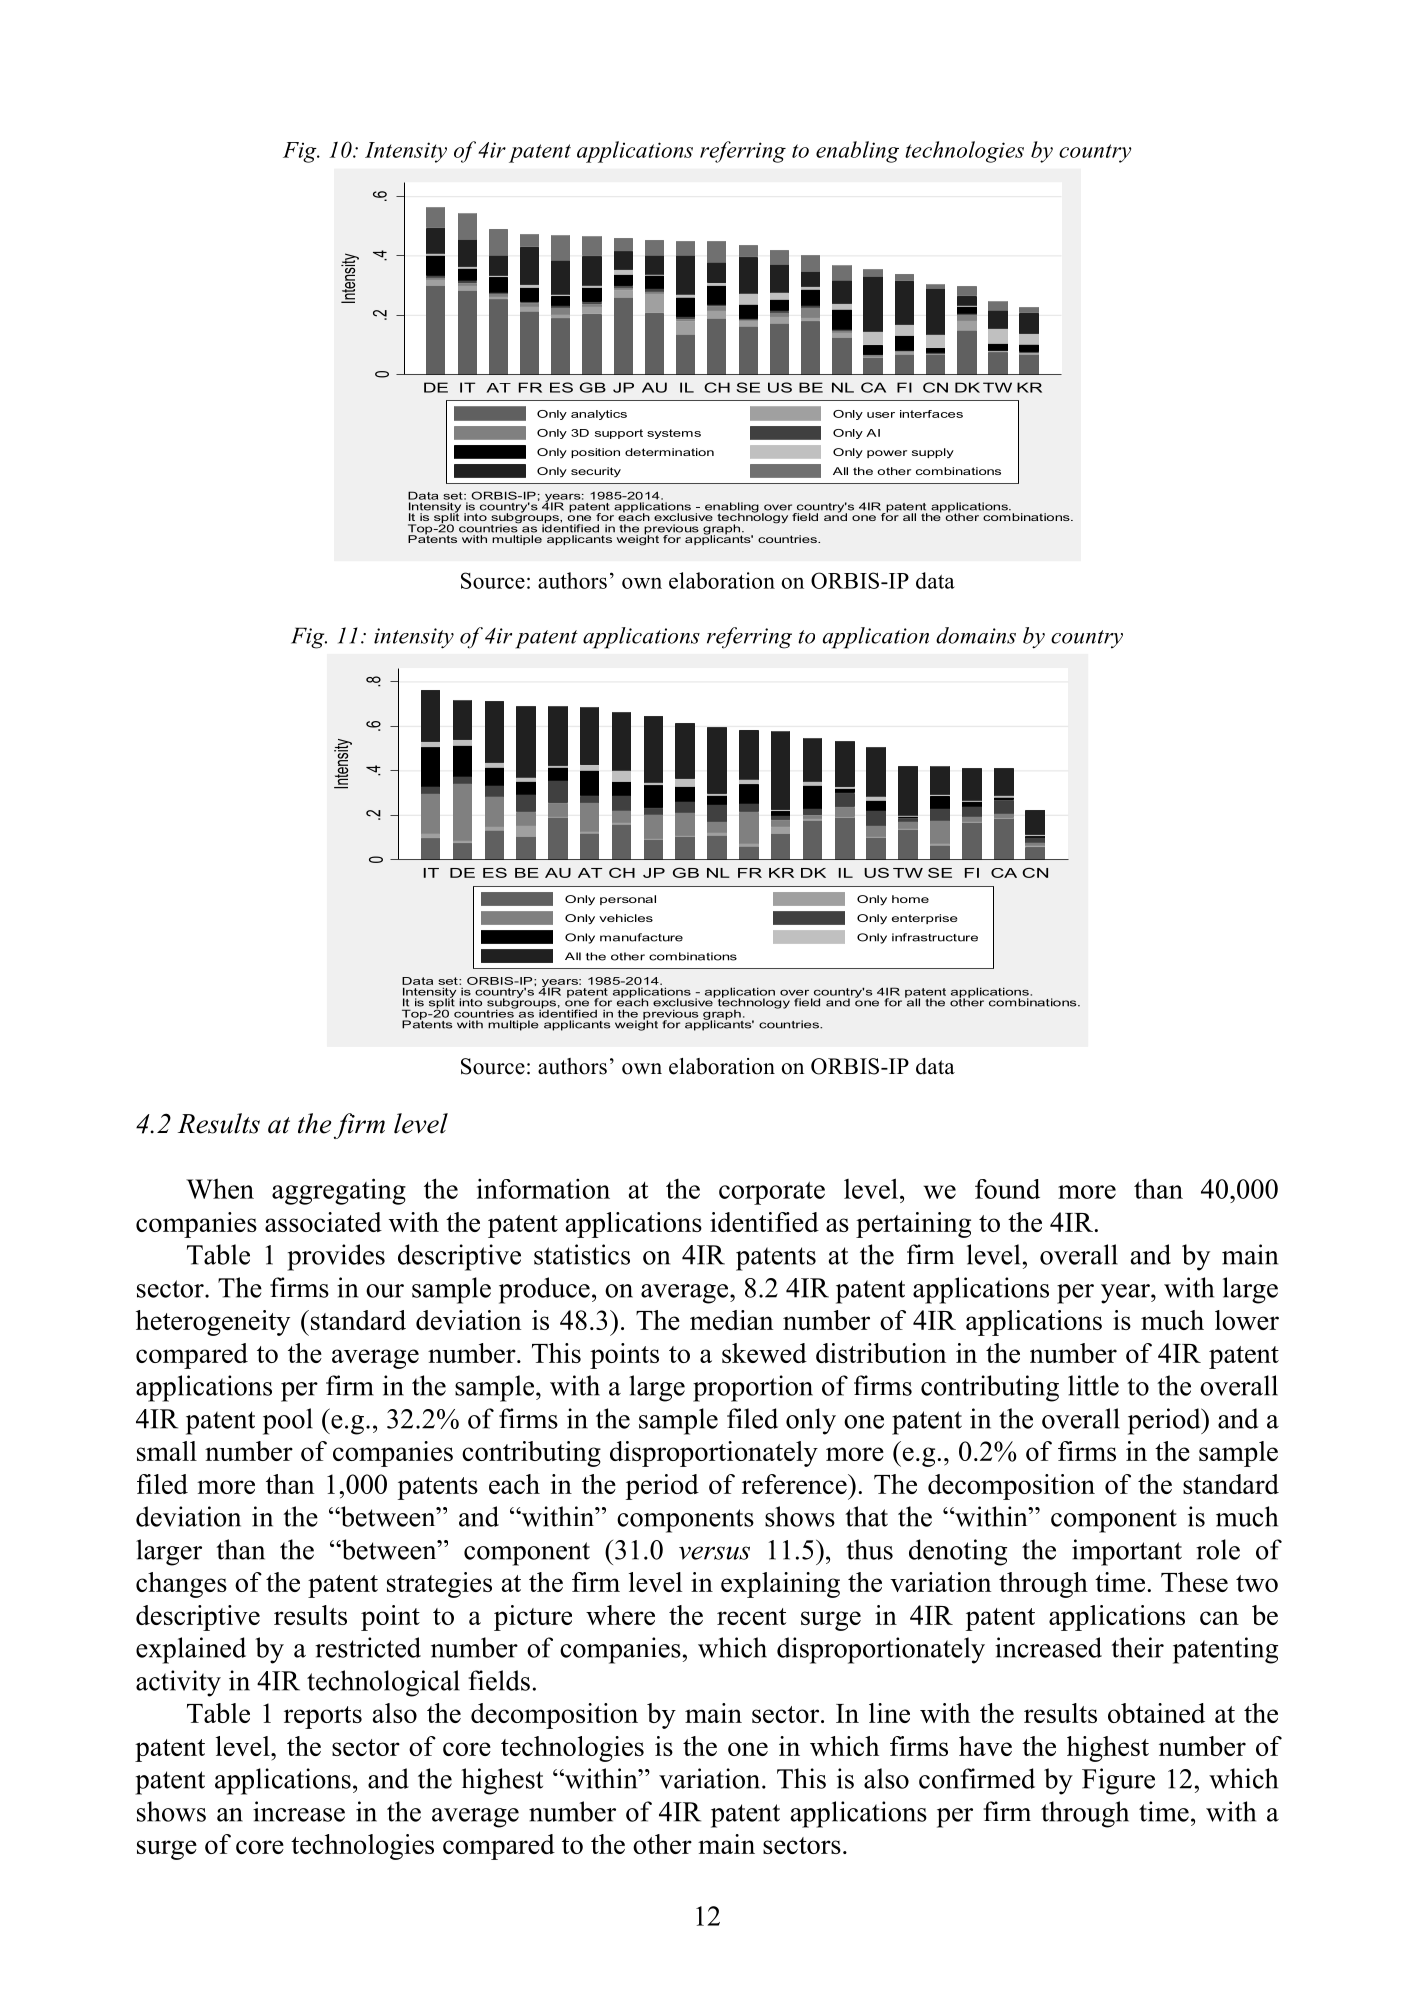  What do you see at coordinates (596, 472) in the document?
I see `security` at bounding box center [596, 472].
